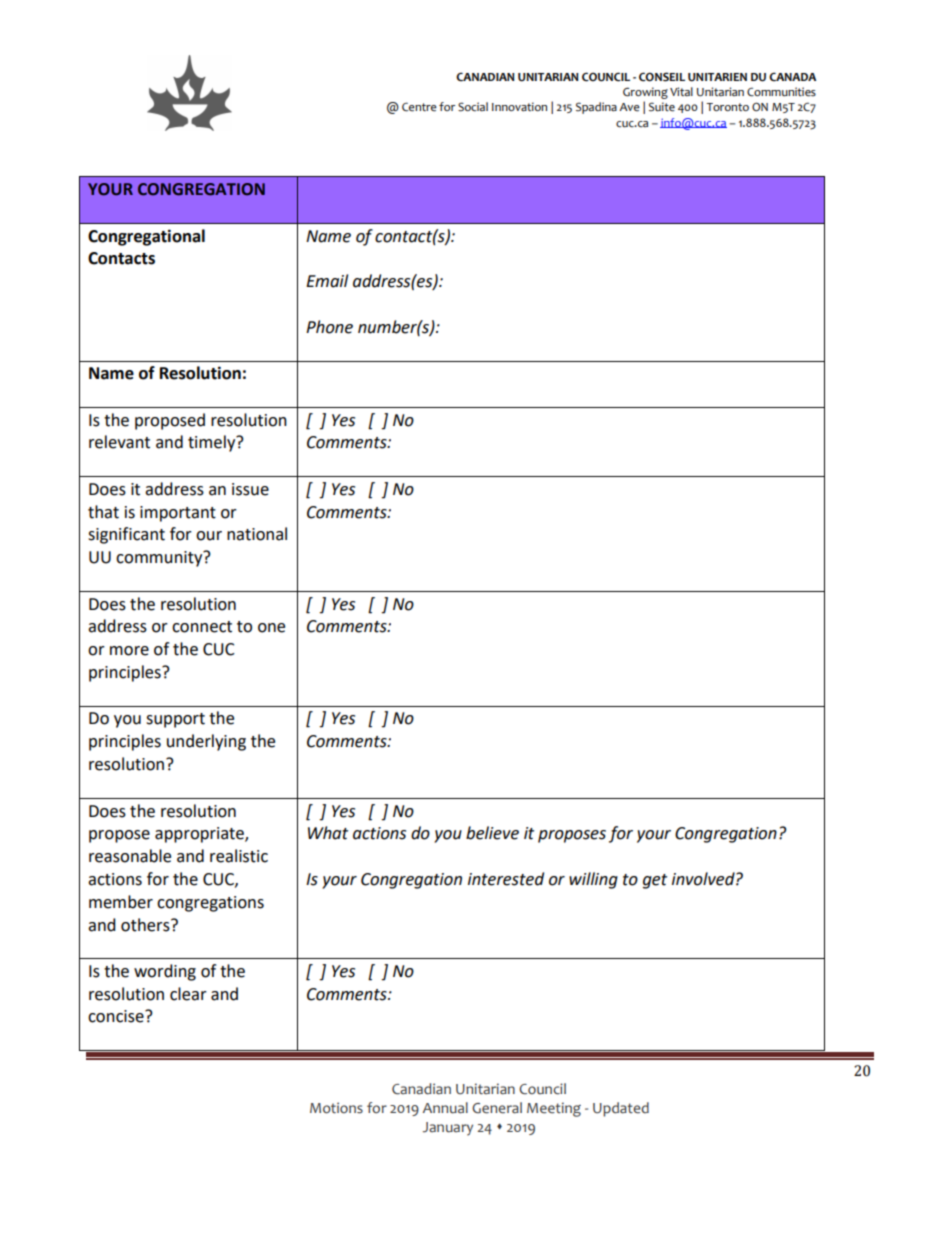 The width and height of the screenshot is (952, 1233). Describe the element at coordinates (327, 281) in the screenshot. I see `Email` at that location.
